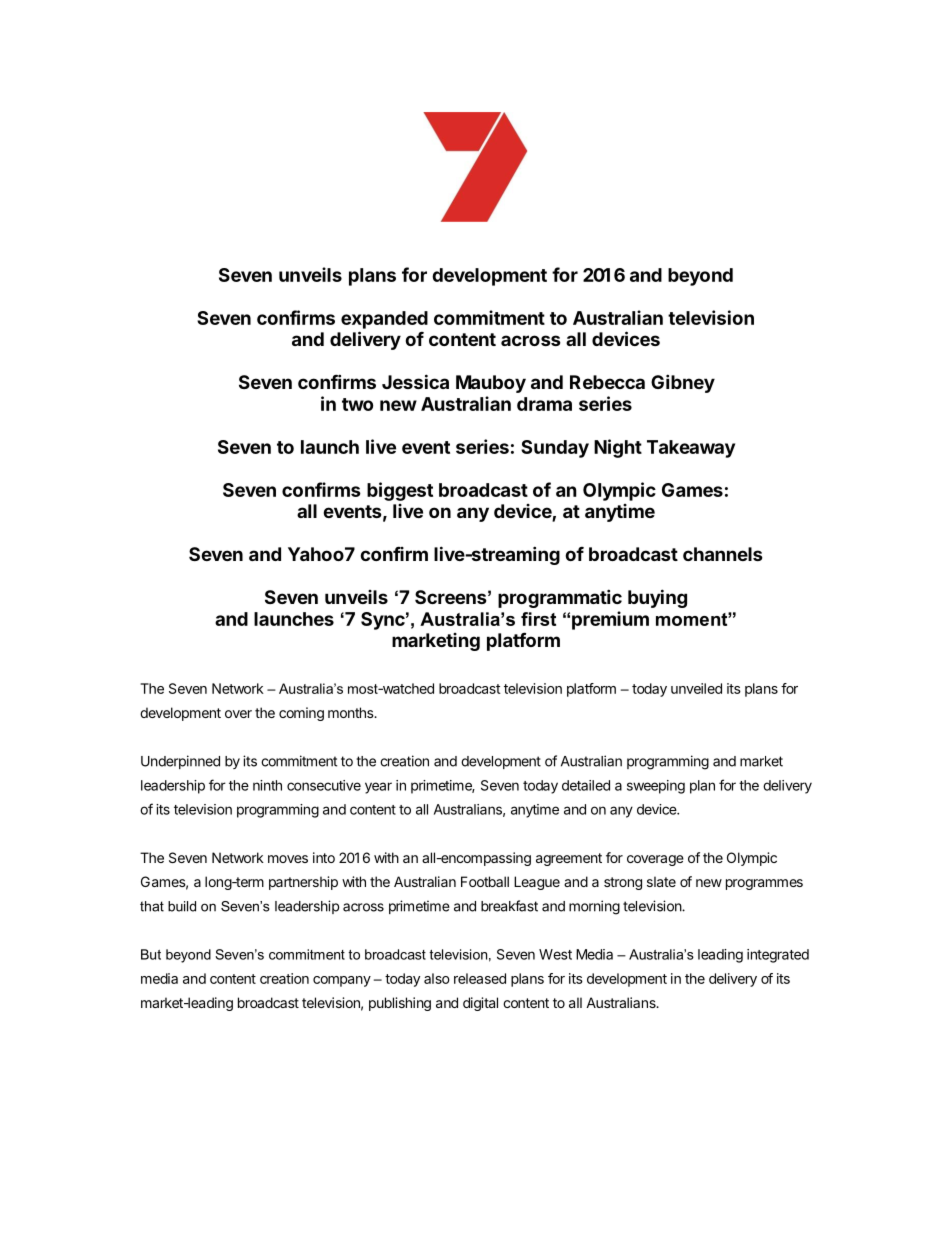 This screenshot has width=952, height=1233. What do you see at coordinates (415, 381) in the screenshot?
I see `Jessica` at bounding box center [415, 381].
